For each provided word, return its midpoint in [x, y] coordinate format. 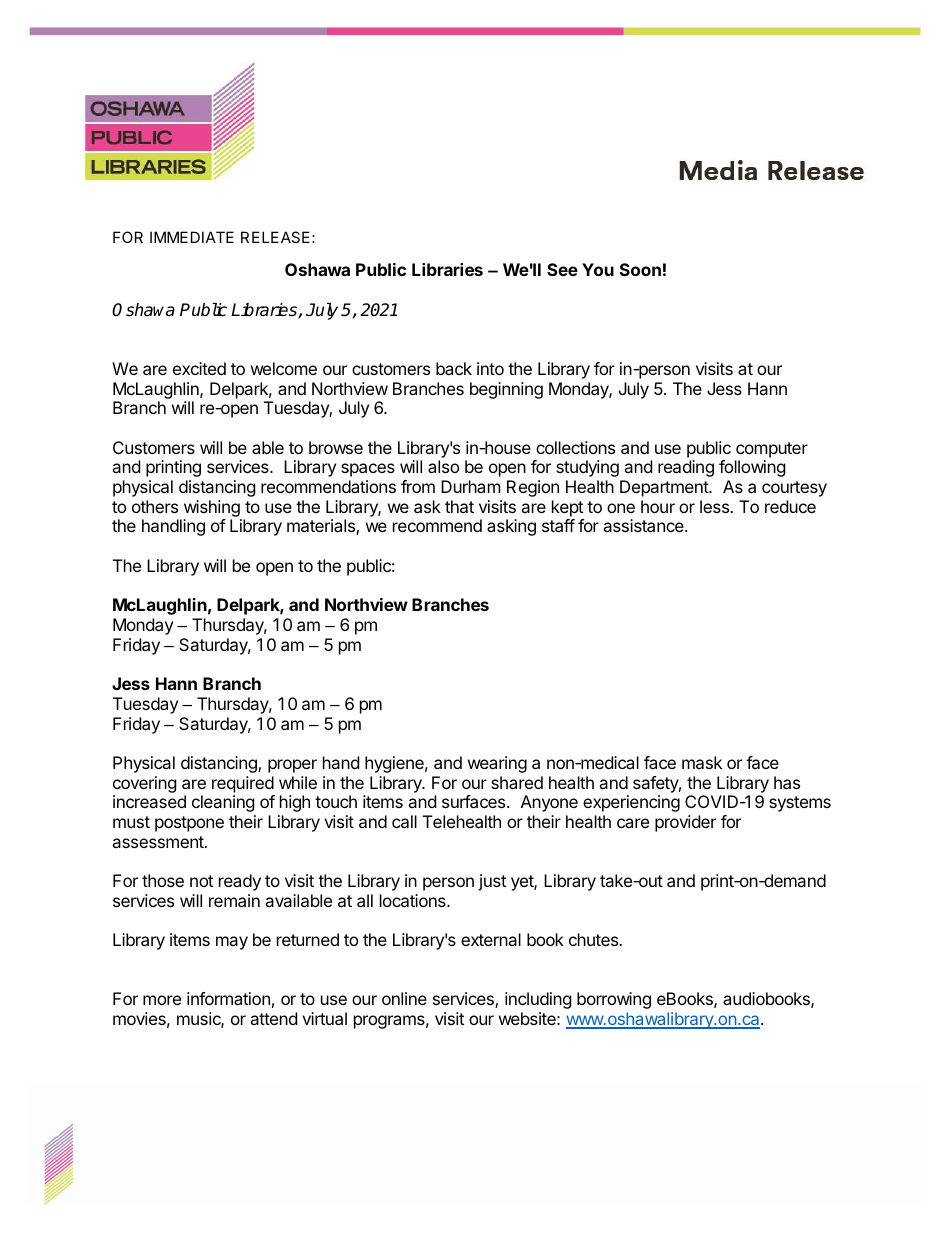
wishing [211, 510]
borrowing [614, 1000]
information [228, 998]
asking [511, 527]
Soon [640, 269]
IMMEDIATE [192, 237]
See [562, 269]
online [404, 998]
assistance [644, 525]
